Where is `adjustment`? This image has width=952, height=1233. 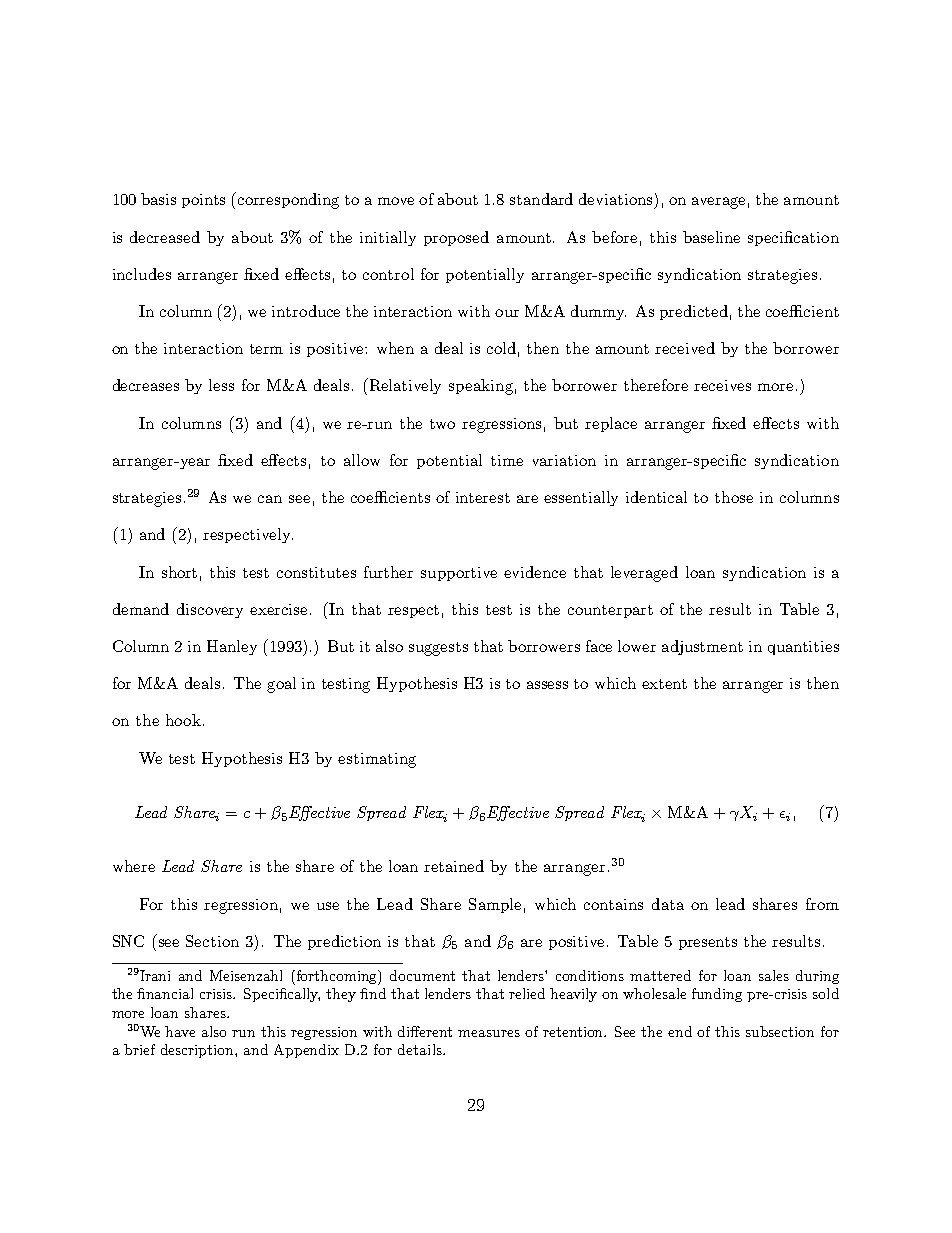
adjustment is located at coordinates (702, 647).
